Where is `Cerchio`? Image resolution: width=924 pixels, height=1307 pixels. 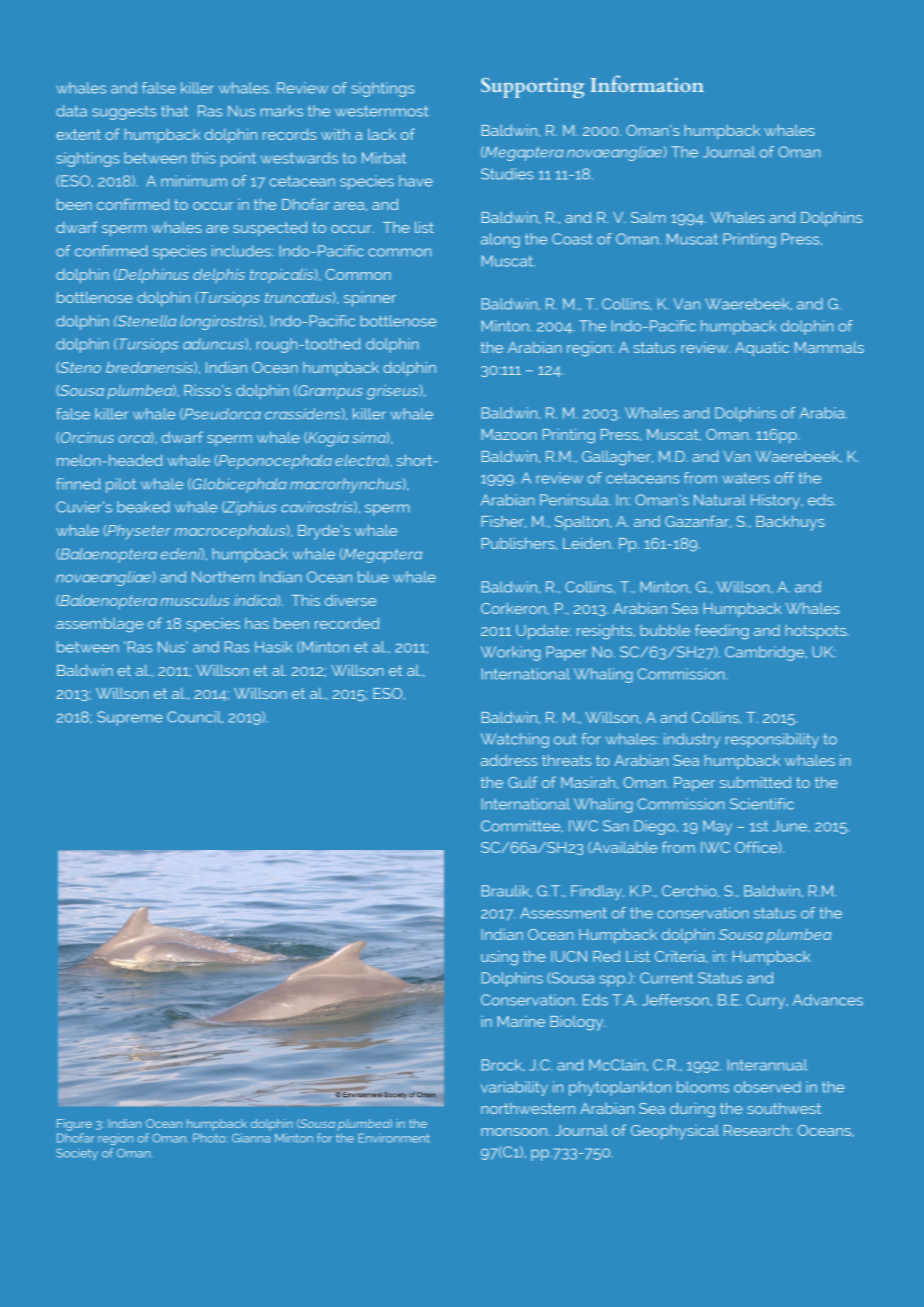
Cerchio is located at coordinates (690, 891).
